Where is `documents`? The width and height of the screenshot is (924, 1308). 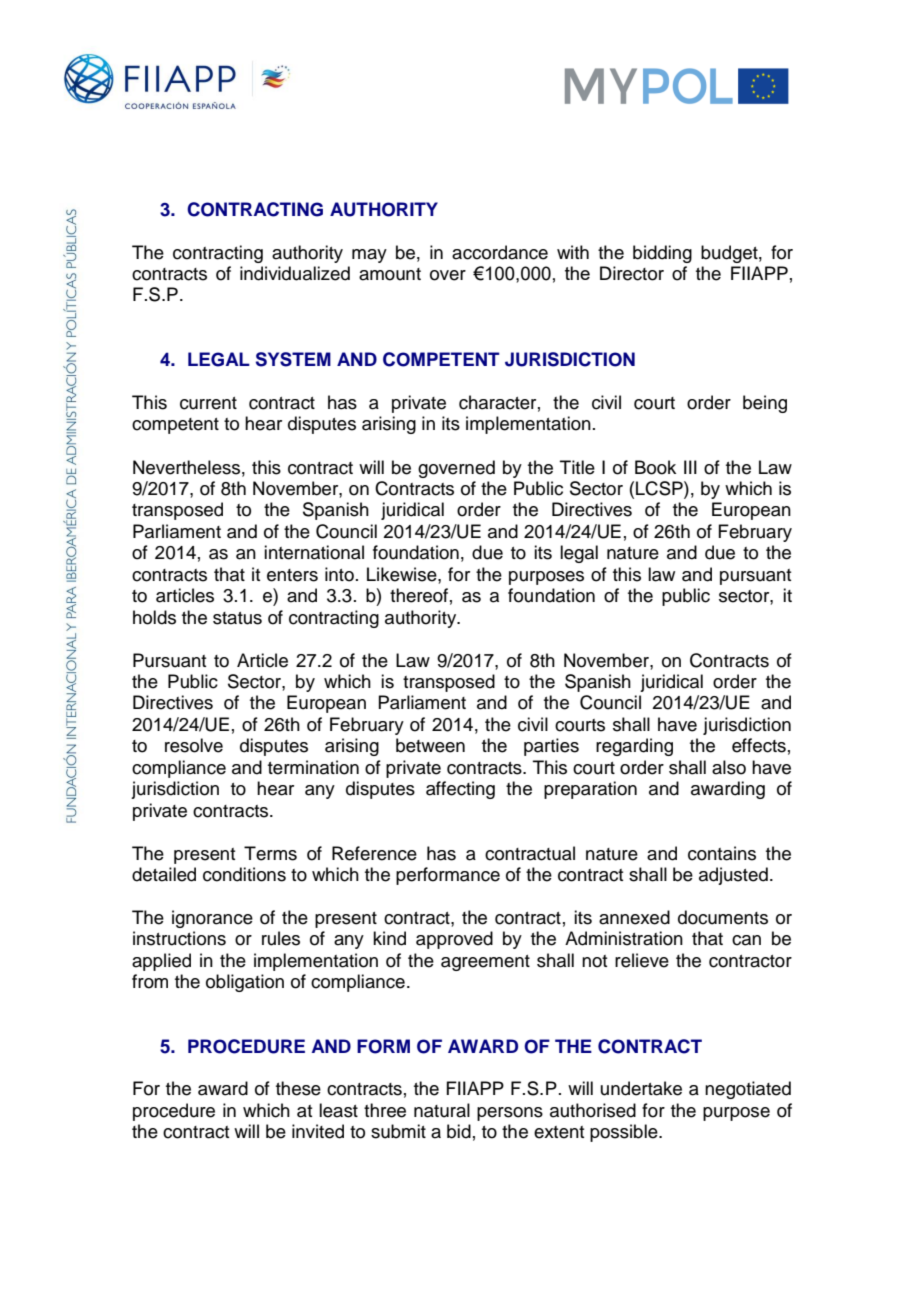
documents is located at coordinates (723, 917).
